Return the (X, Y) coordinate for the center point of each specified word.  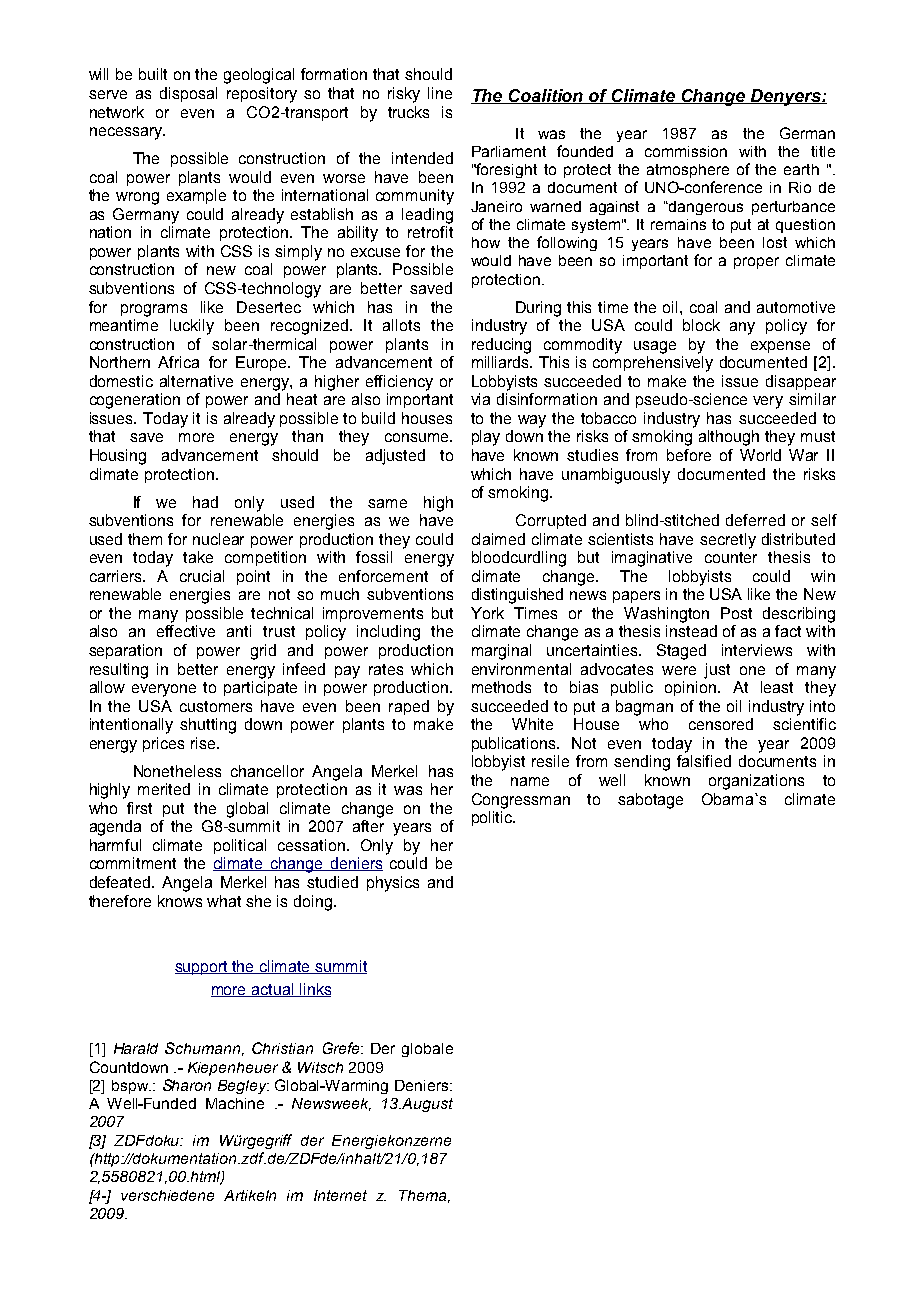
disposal (188, 94)
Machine (235, 1103)
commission (686, 151)
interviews (757, 650)
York (487, 613)
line (440, 93)
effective (186, 631)
